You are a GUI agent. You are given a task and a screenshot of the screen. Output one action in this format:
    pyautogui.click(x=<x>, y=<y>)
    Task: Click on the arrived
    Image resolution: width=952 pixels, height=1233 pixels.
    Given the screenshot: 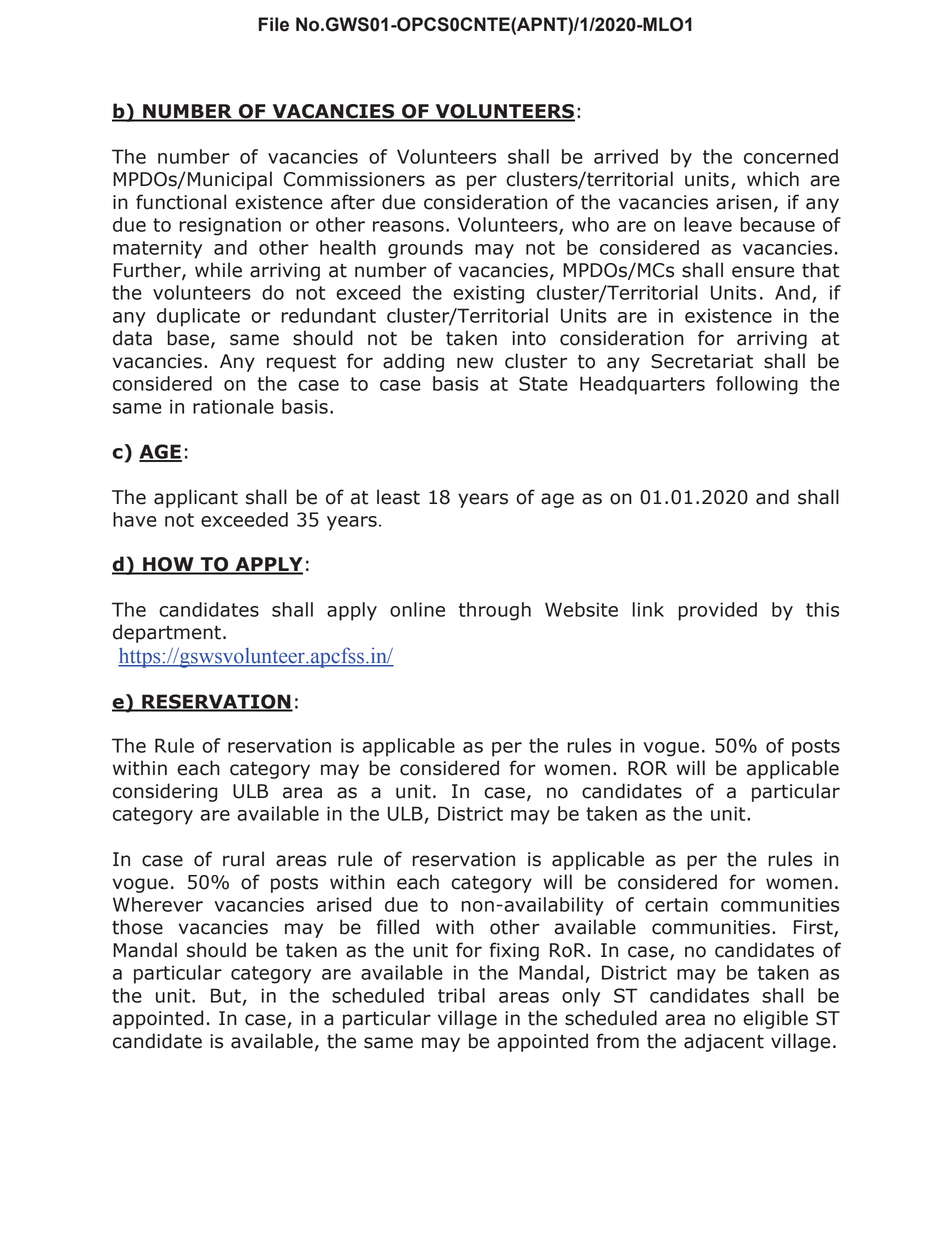 What is the action you would take?
    pyautogui.click(x=626, y=156)
